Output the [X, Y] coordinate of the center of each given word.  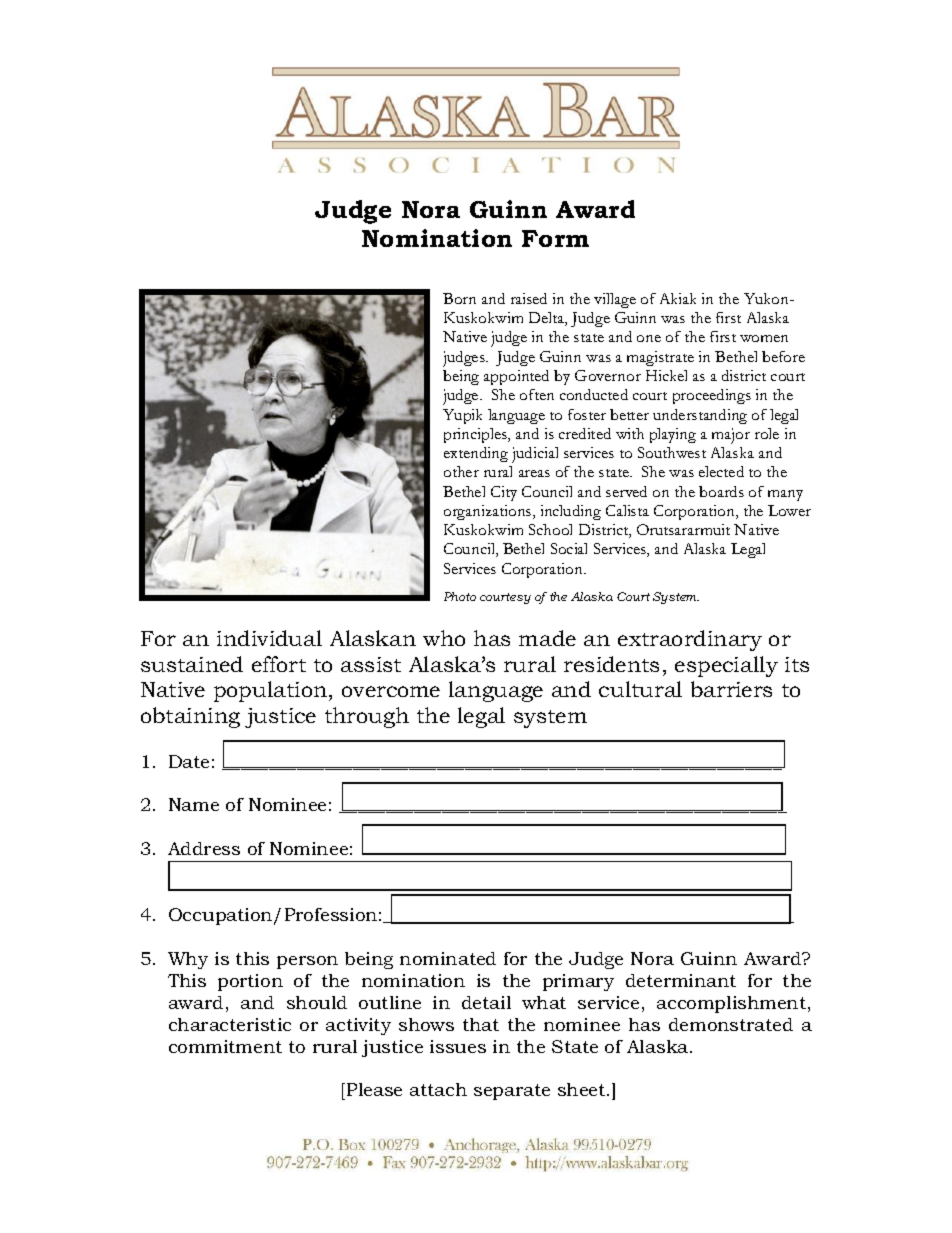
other [461, 471]
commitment [225, 1046]
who [444, 638]
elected [721, 471]
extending [476, 454]
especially [726, 666]
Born [459, 298]
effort [279, 664]
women [764, 338]
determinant [681, 980]
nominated [448, 958]
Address [204, 848]
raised [529, 298]
